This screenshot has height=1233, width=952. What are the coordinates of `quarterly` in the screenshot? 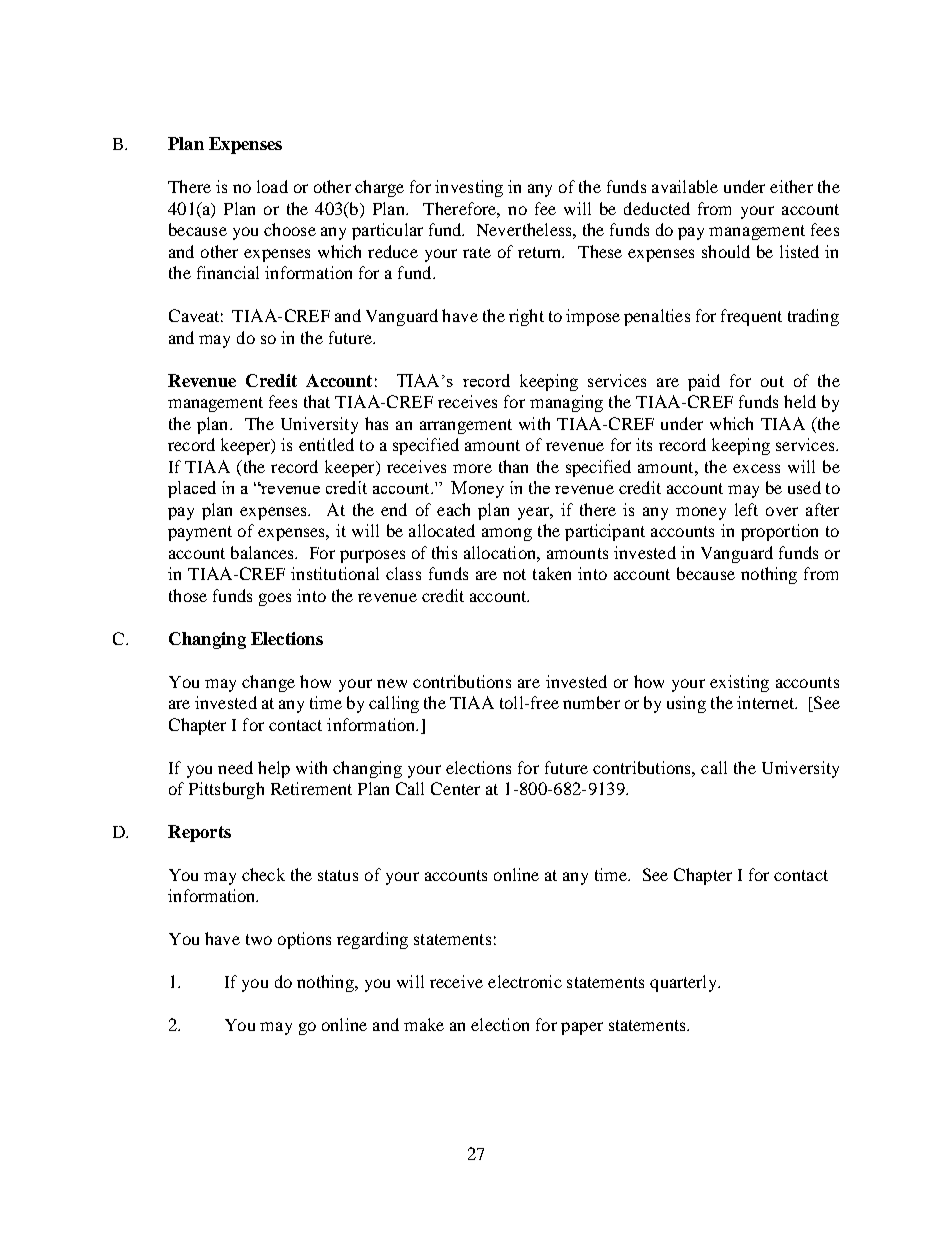 It's located at (685, 983).
